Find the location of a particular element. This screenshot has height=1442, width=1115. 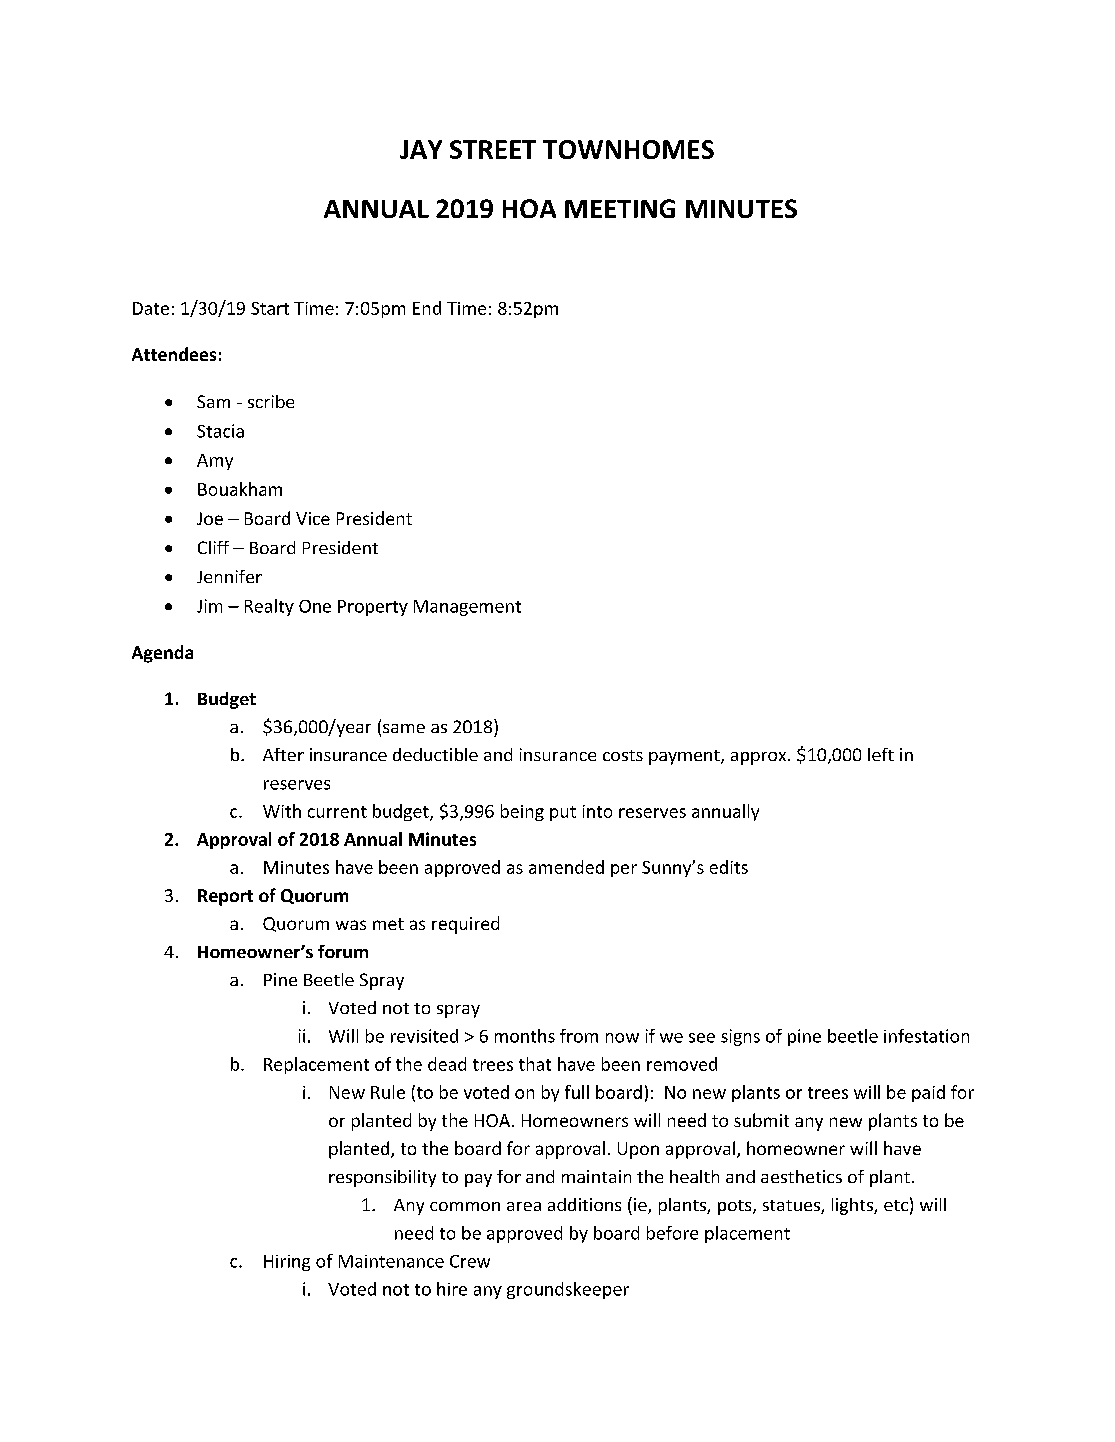

TOWNHOMES is located at coordinates (628, 149).
